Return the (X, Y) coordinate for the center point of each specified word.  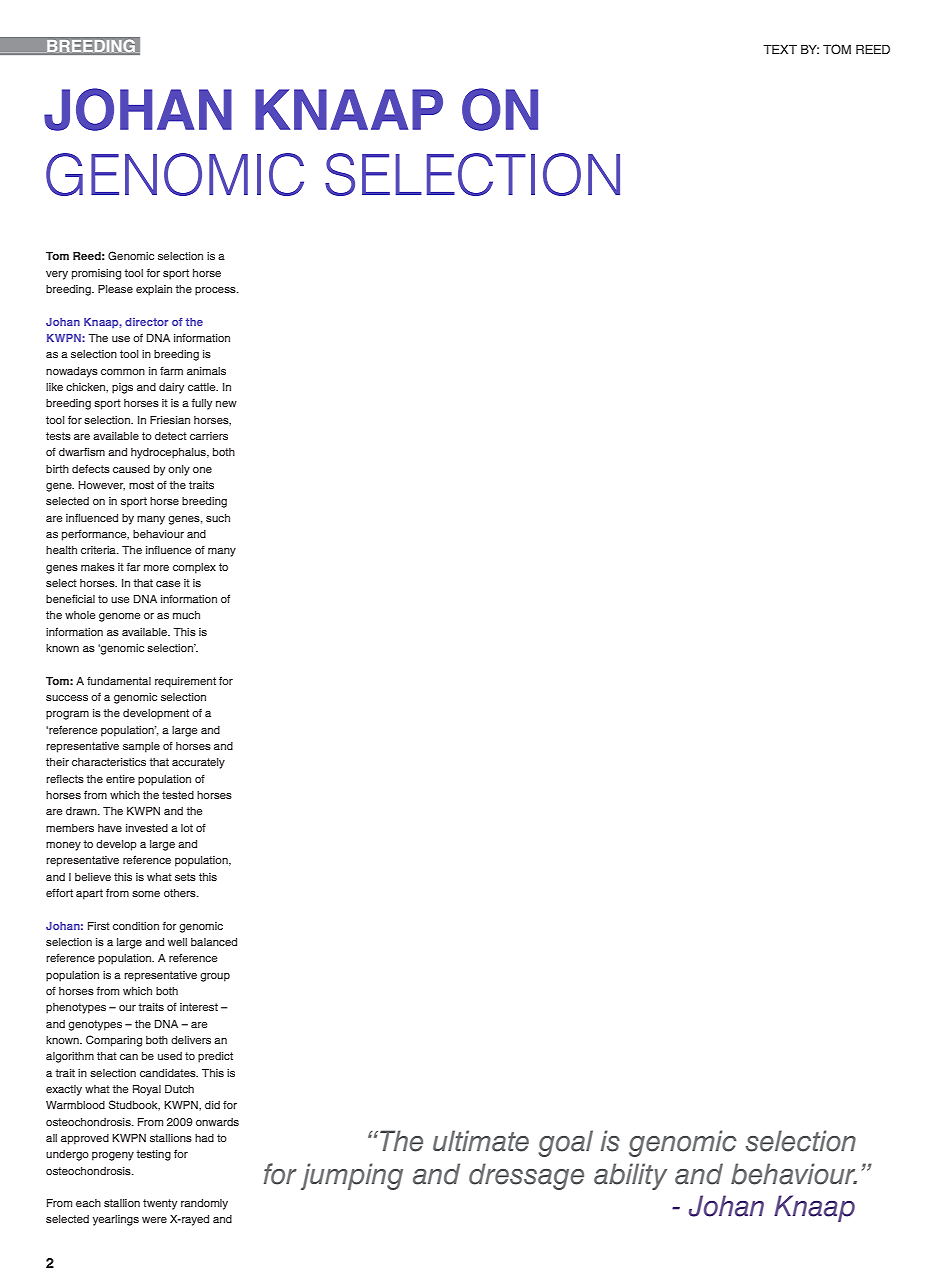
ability (630, 1176)
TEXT (780, 49)
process (216, 291)
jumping (352, 1176)
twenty (160, 1204)
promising (96, 274)
